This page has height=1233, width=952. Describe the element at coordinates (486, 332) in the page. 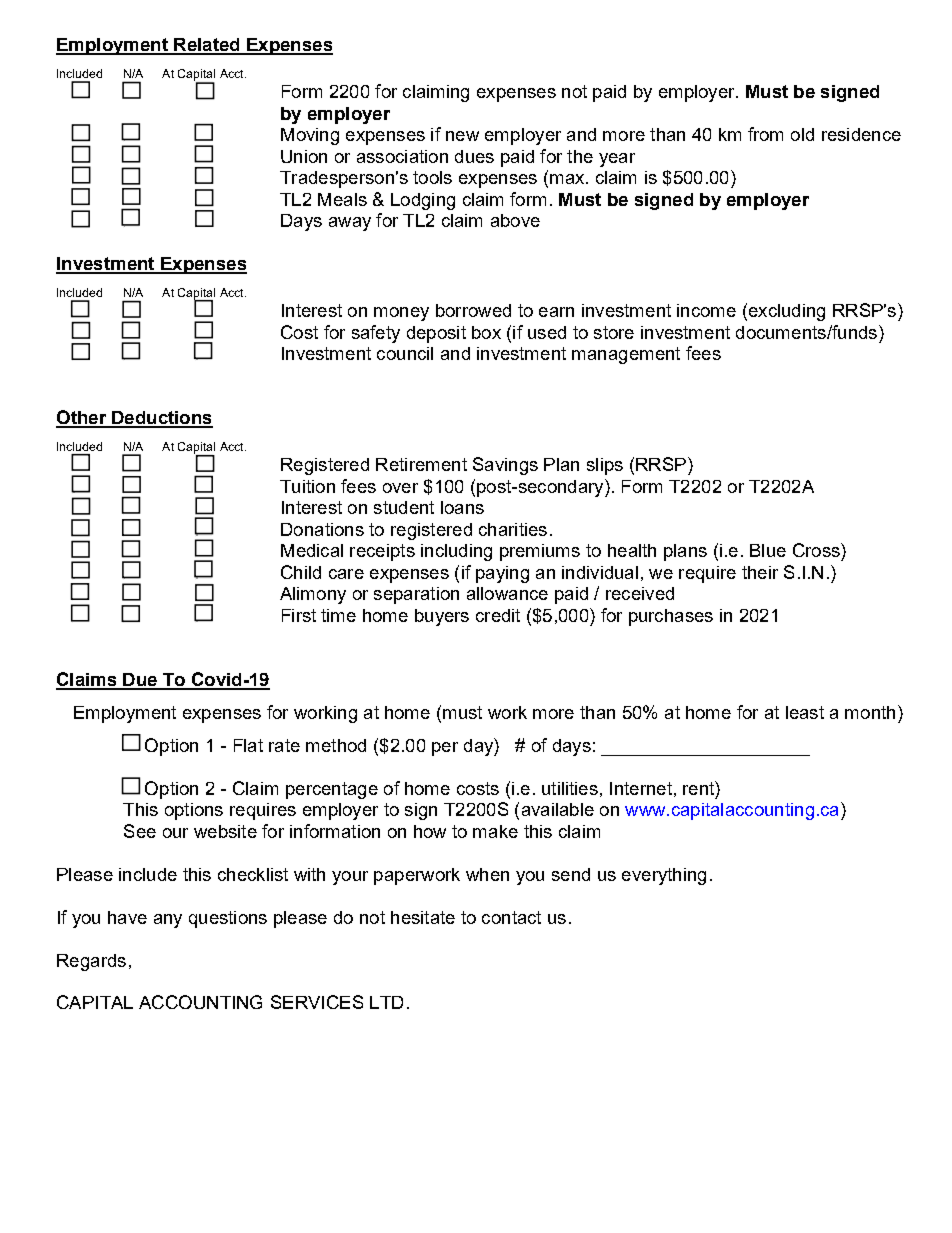

I see `box` at that location.
